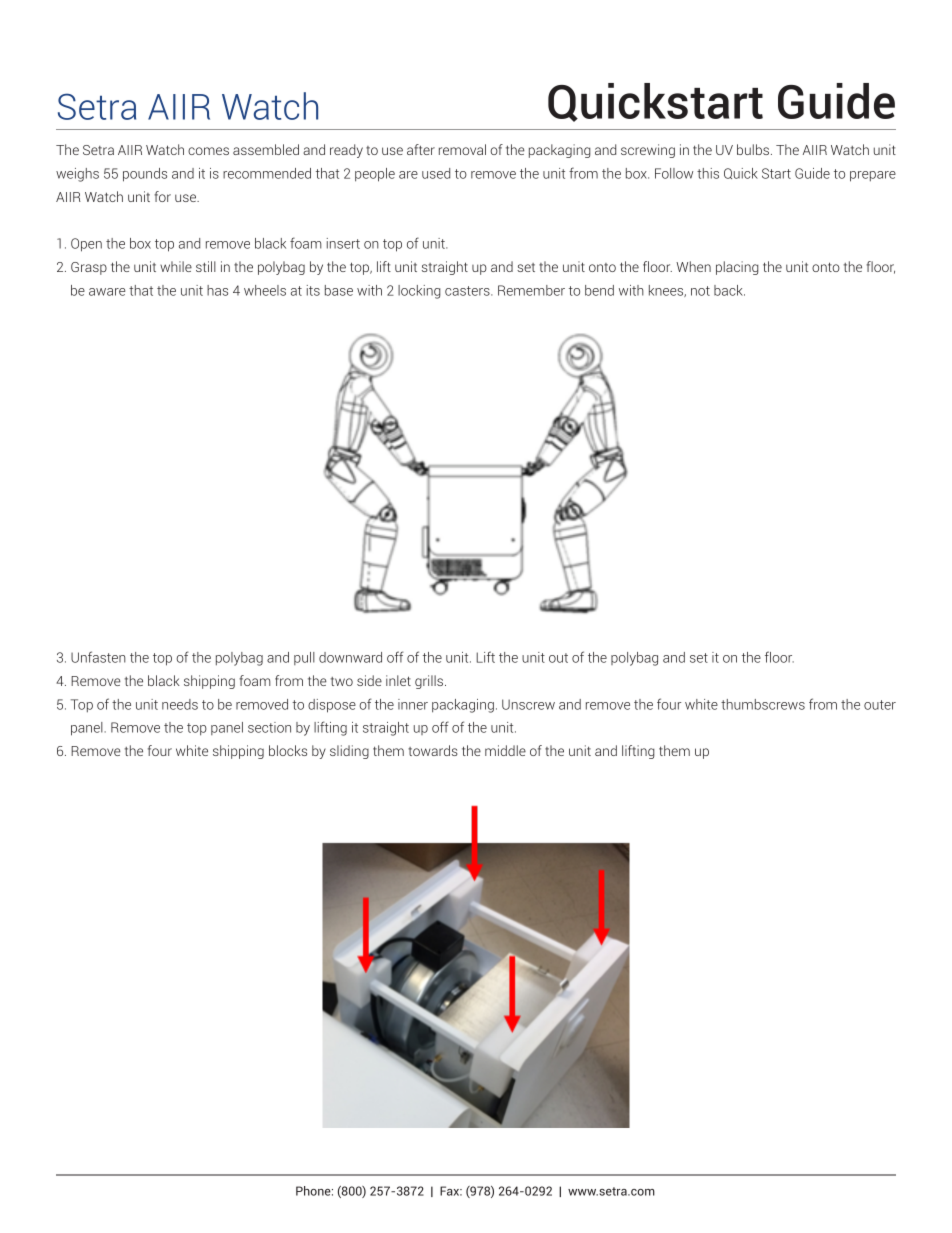 This screenshot has width=952, height=1233. Describe the element at coordinates (763, 704) in the screenshot. I see `thumbscrews` at that location.
